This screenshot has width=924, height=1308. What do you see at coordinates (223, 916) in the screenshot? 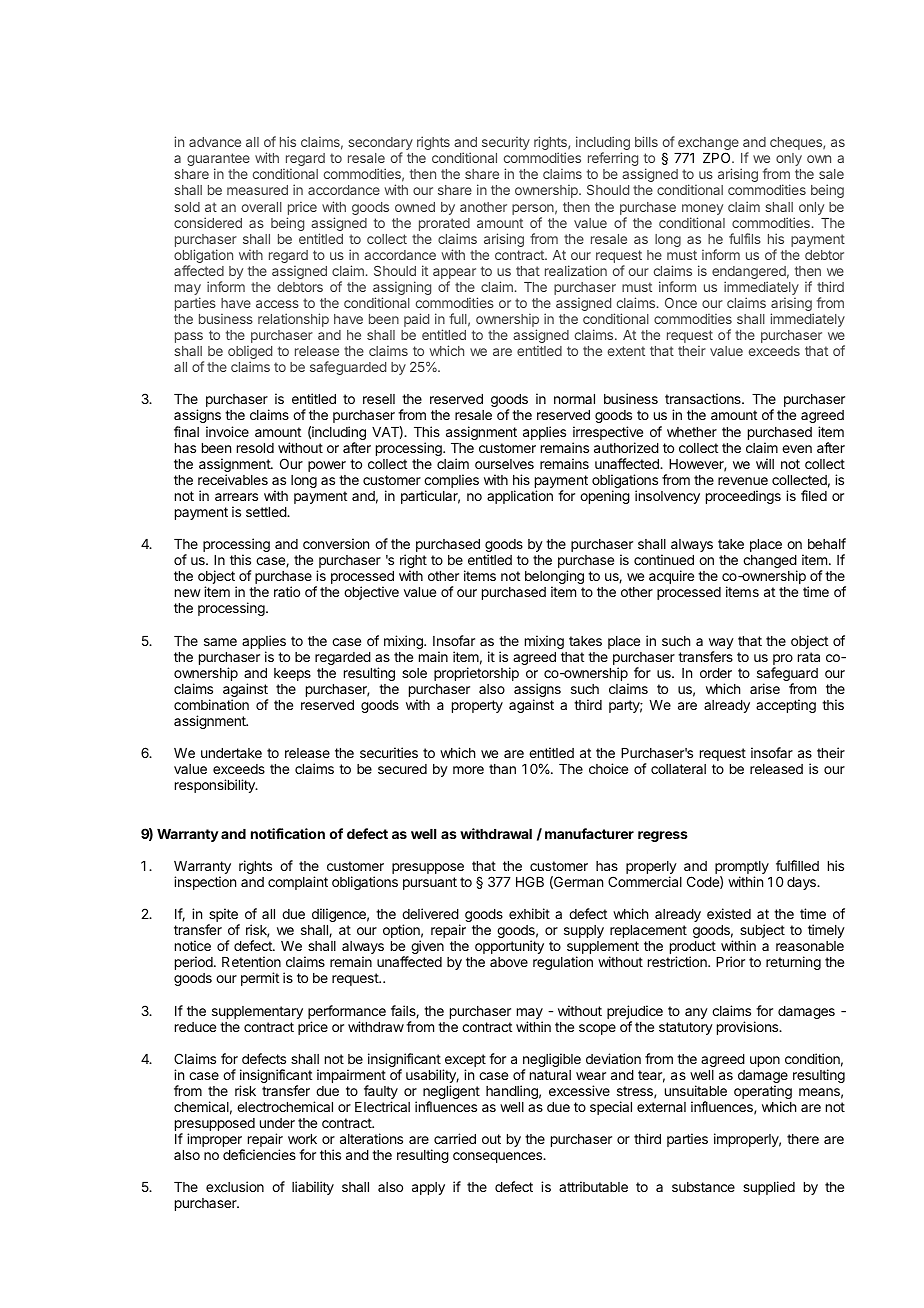
I see `spite` at bounding box center [223, 916].
